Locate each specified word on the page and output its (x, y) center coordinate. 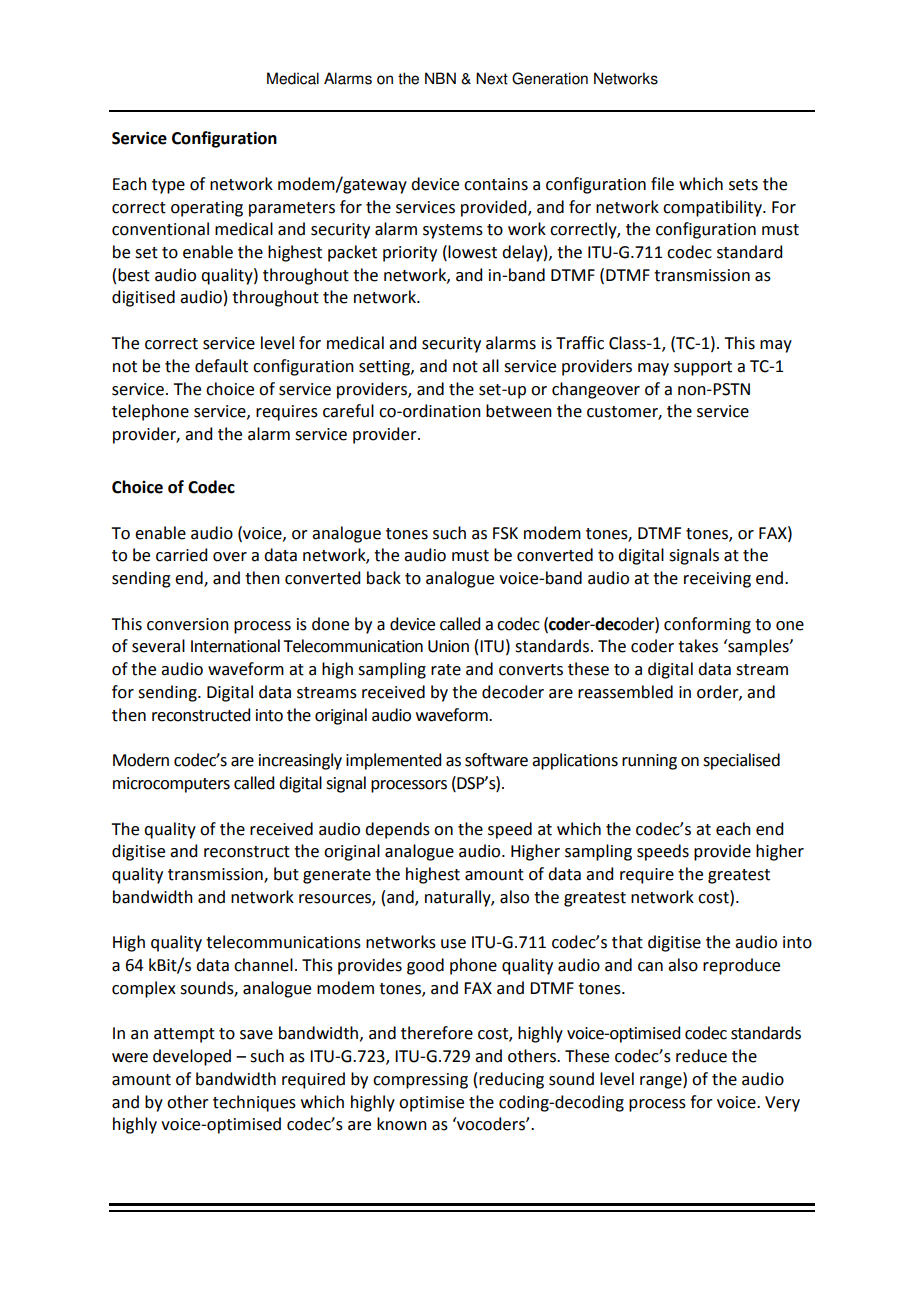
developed (192, 1057)
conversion (188, 624)
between (519, 411)
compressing (420, 1081)
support (703, 368)
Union (448, 646)
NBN (440, 78)
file (662, 184)
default (221, 366)
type (168, 186)
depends (397, 830)
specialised (741, 761)
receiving (717, 580)
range (662, 1082)
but (286, 874)
